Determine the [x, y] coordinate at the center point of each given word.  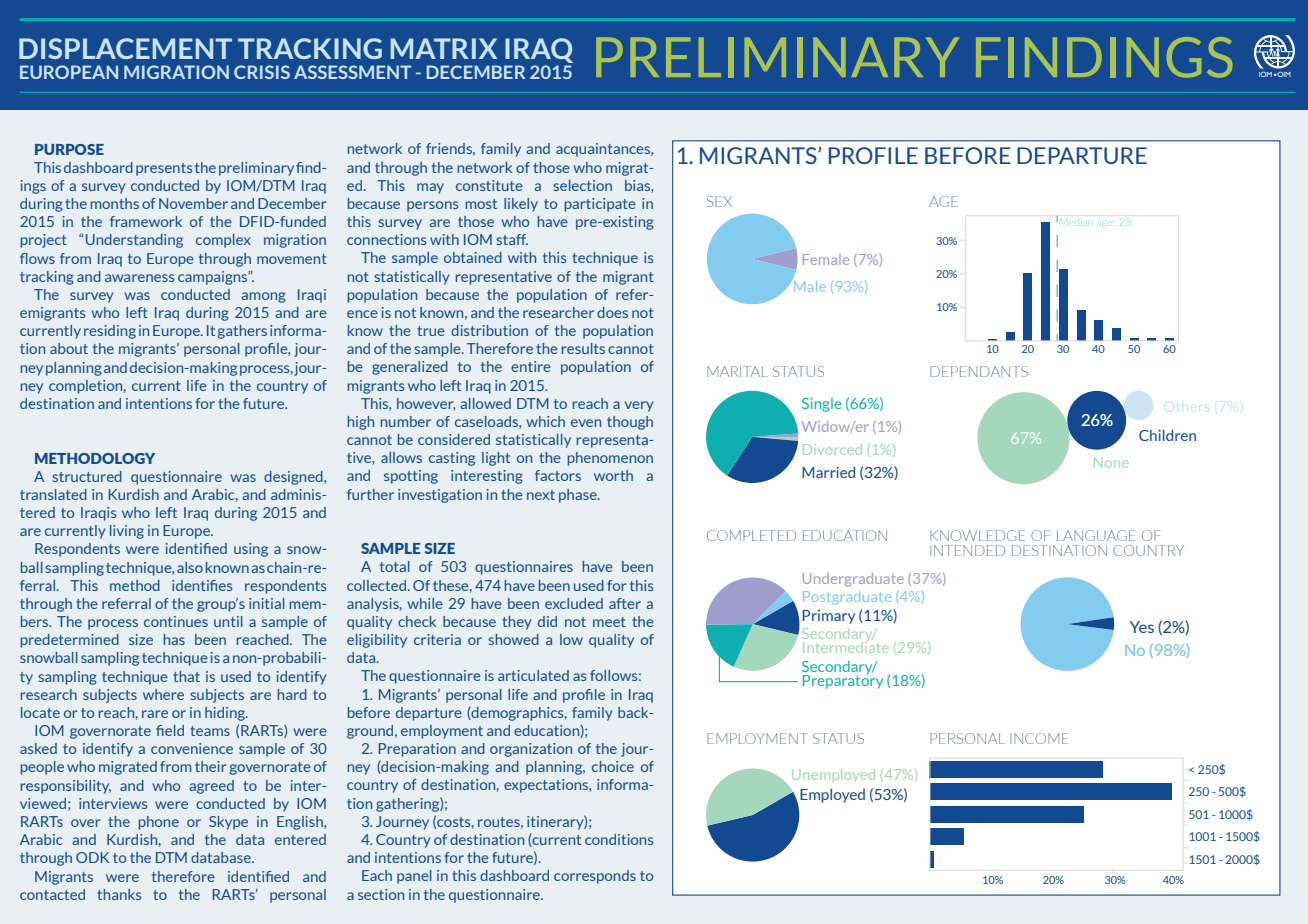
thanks [119, 894]
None [1111, 462]
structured [87, 476]
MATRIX [444, 48]
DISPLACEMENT [125, 48]
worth [613, 475]
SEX [719, 201]
